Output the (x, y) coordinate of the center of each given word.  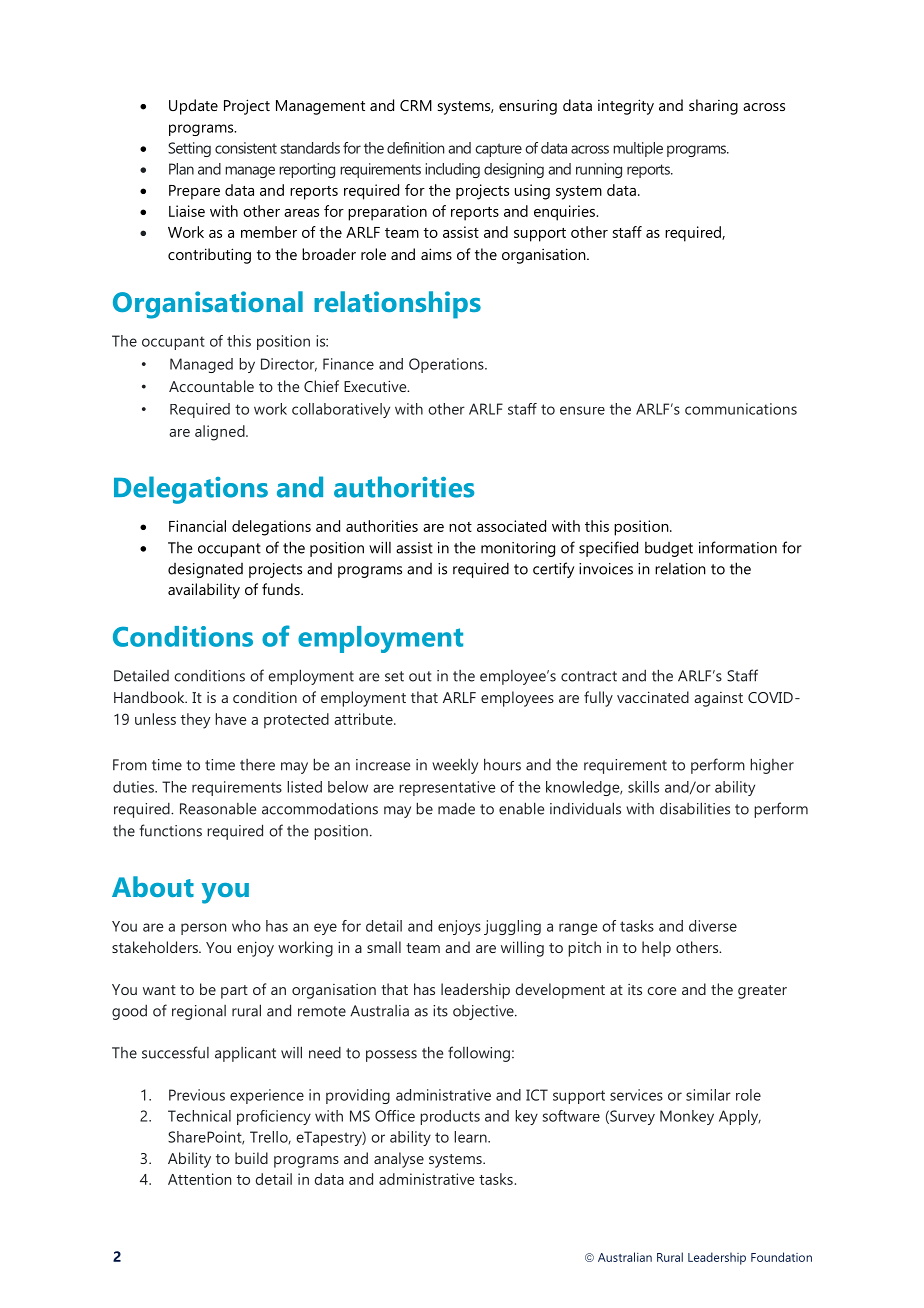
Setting (189, 149)
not (460, 527)
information (738, 547)
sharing (713, 107)
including (452, 170)
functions (171, 830)
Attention (199, 1179)
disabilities (695, 808)
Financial (197, 526)
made (456, 808)
